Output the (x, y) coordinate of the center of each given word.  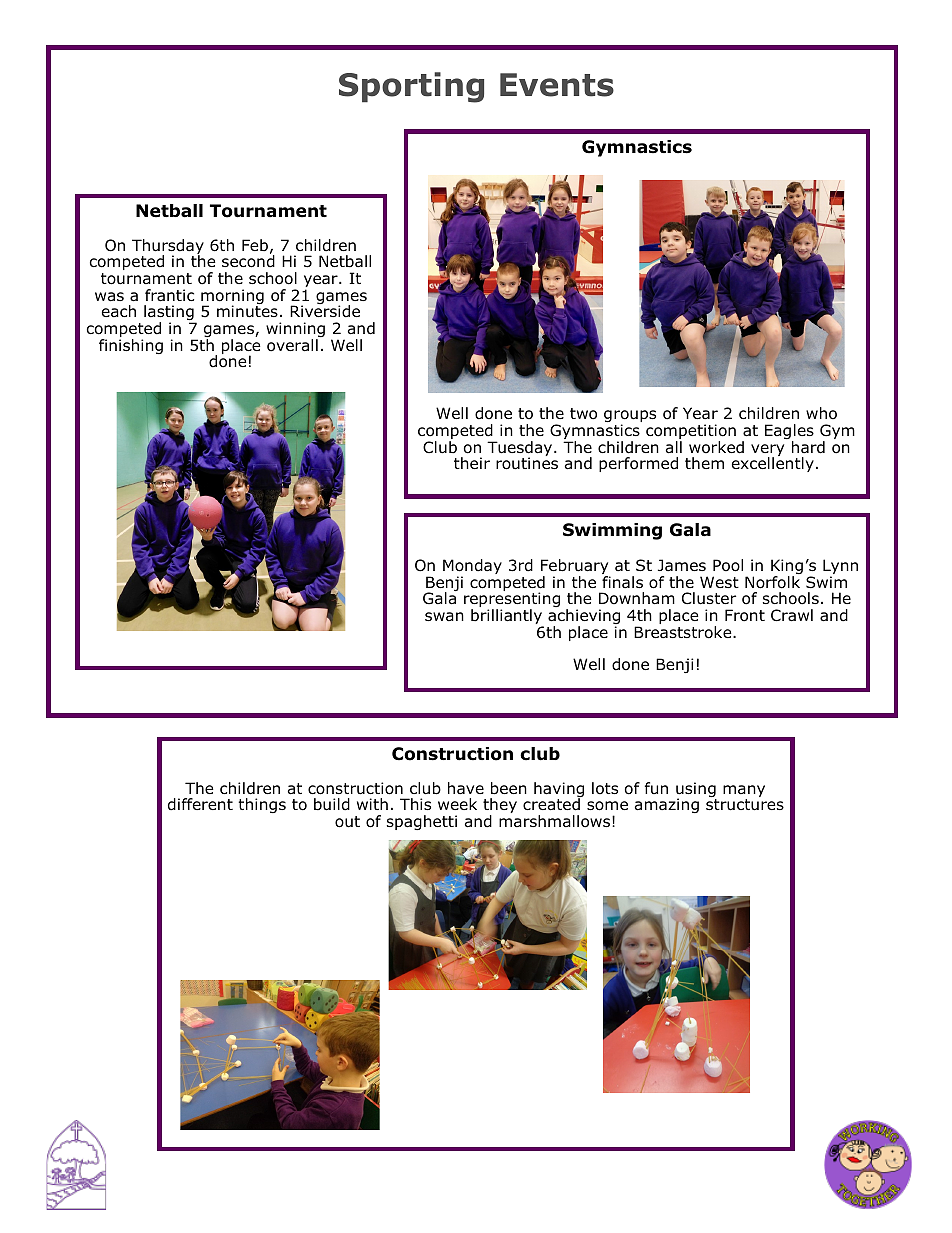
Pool (728, 565)
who (821, 413)
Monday (472, 568)
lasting (170, 314)
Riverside (325, 310)
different (200, 804)
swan (444, 617)
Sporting (411, 87)
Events (557, 85)
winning (295, 331)
